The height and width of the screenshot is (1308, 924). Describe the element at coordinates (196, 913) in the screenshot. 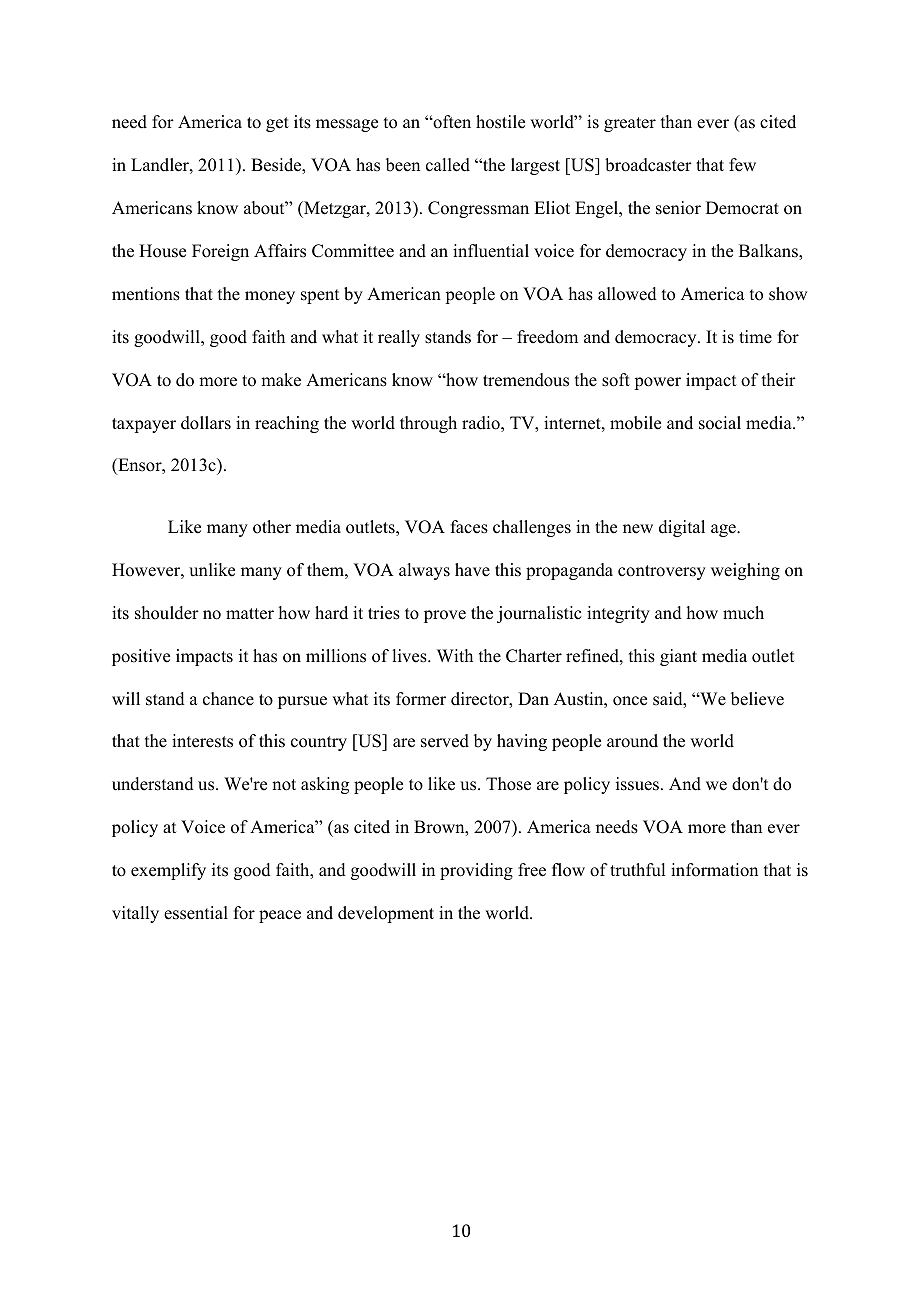

I see `essential` at that location.
